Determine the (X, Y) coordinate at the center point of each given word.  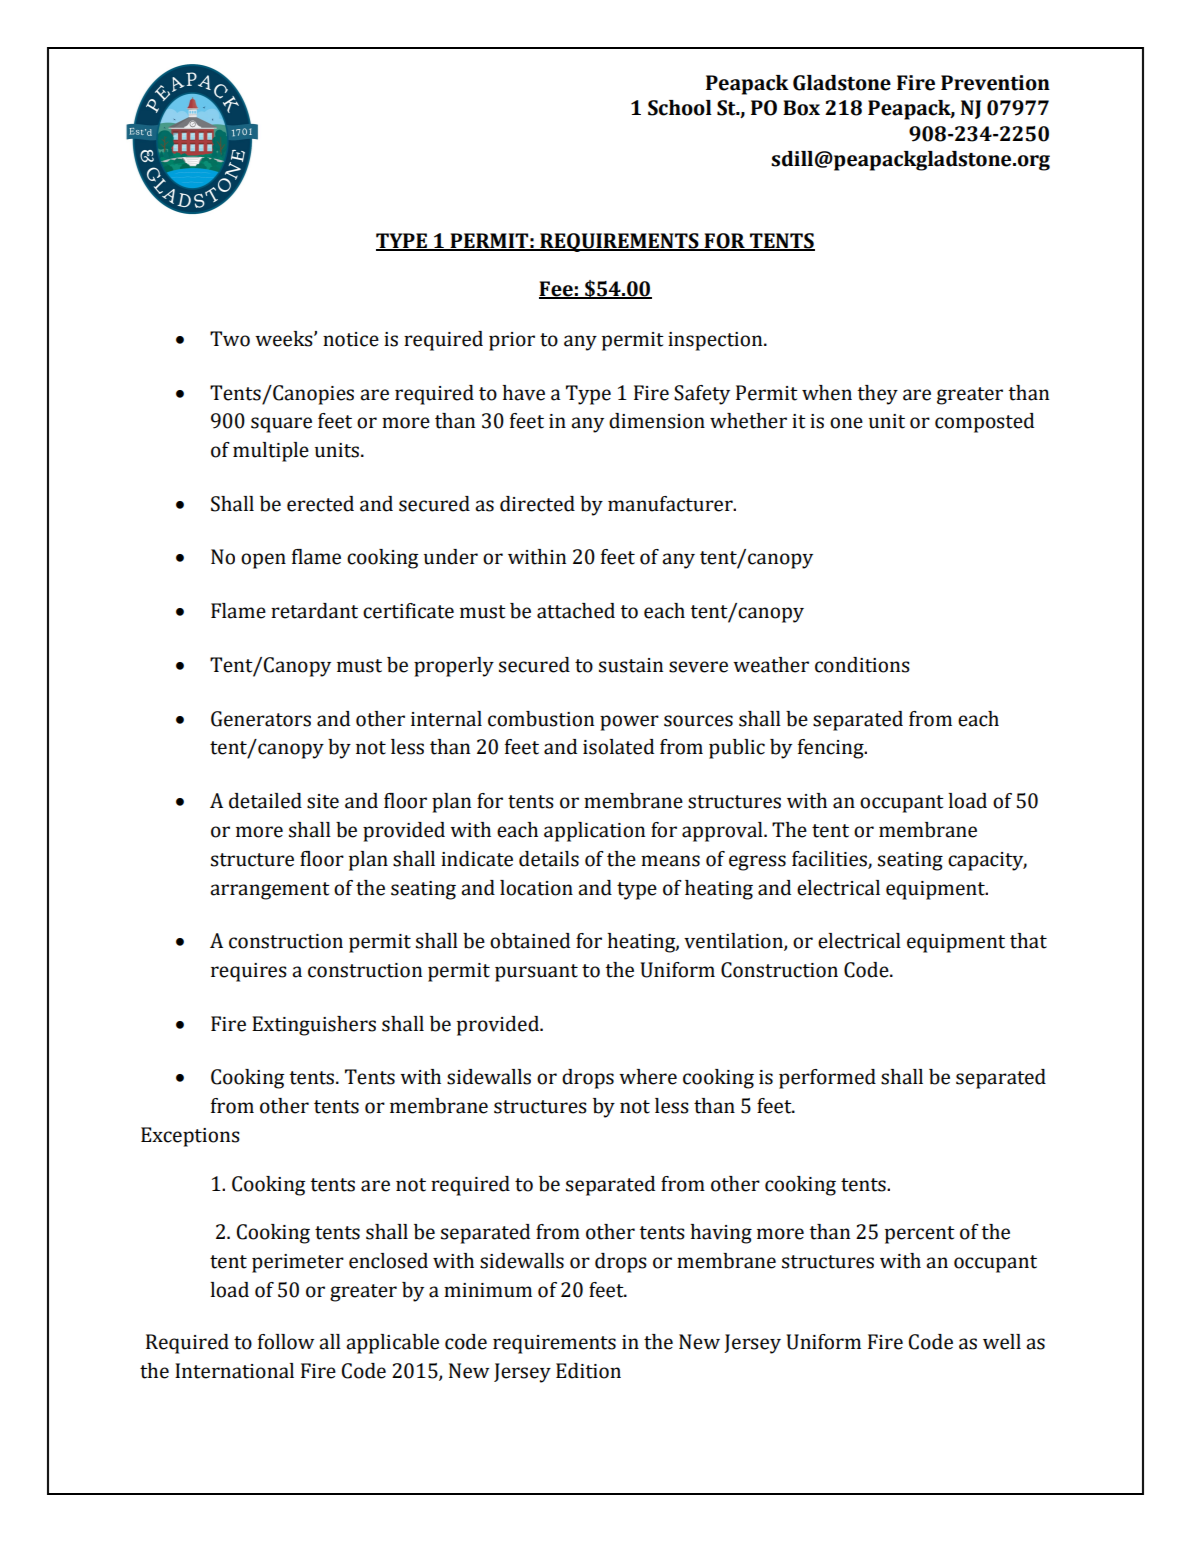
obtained (530, 941)
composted (984, 423)
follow (286, 1342)
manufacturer (671, 504)
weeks (285, 339)
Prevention (995, 83)
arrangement (270, 891)
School (680, 108)
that (1028, 941)
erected (320, 504)
